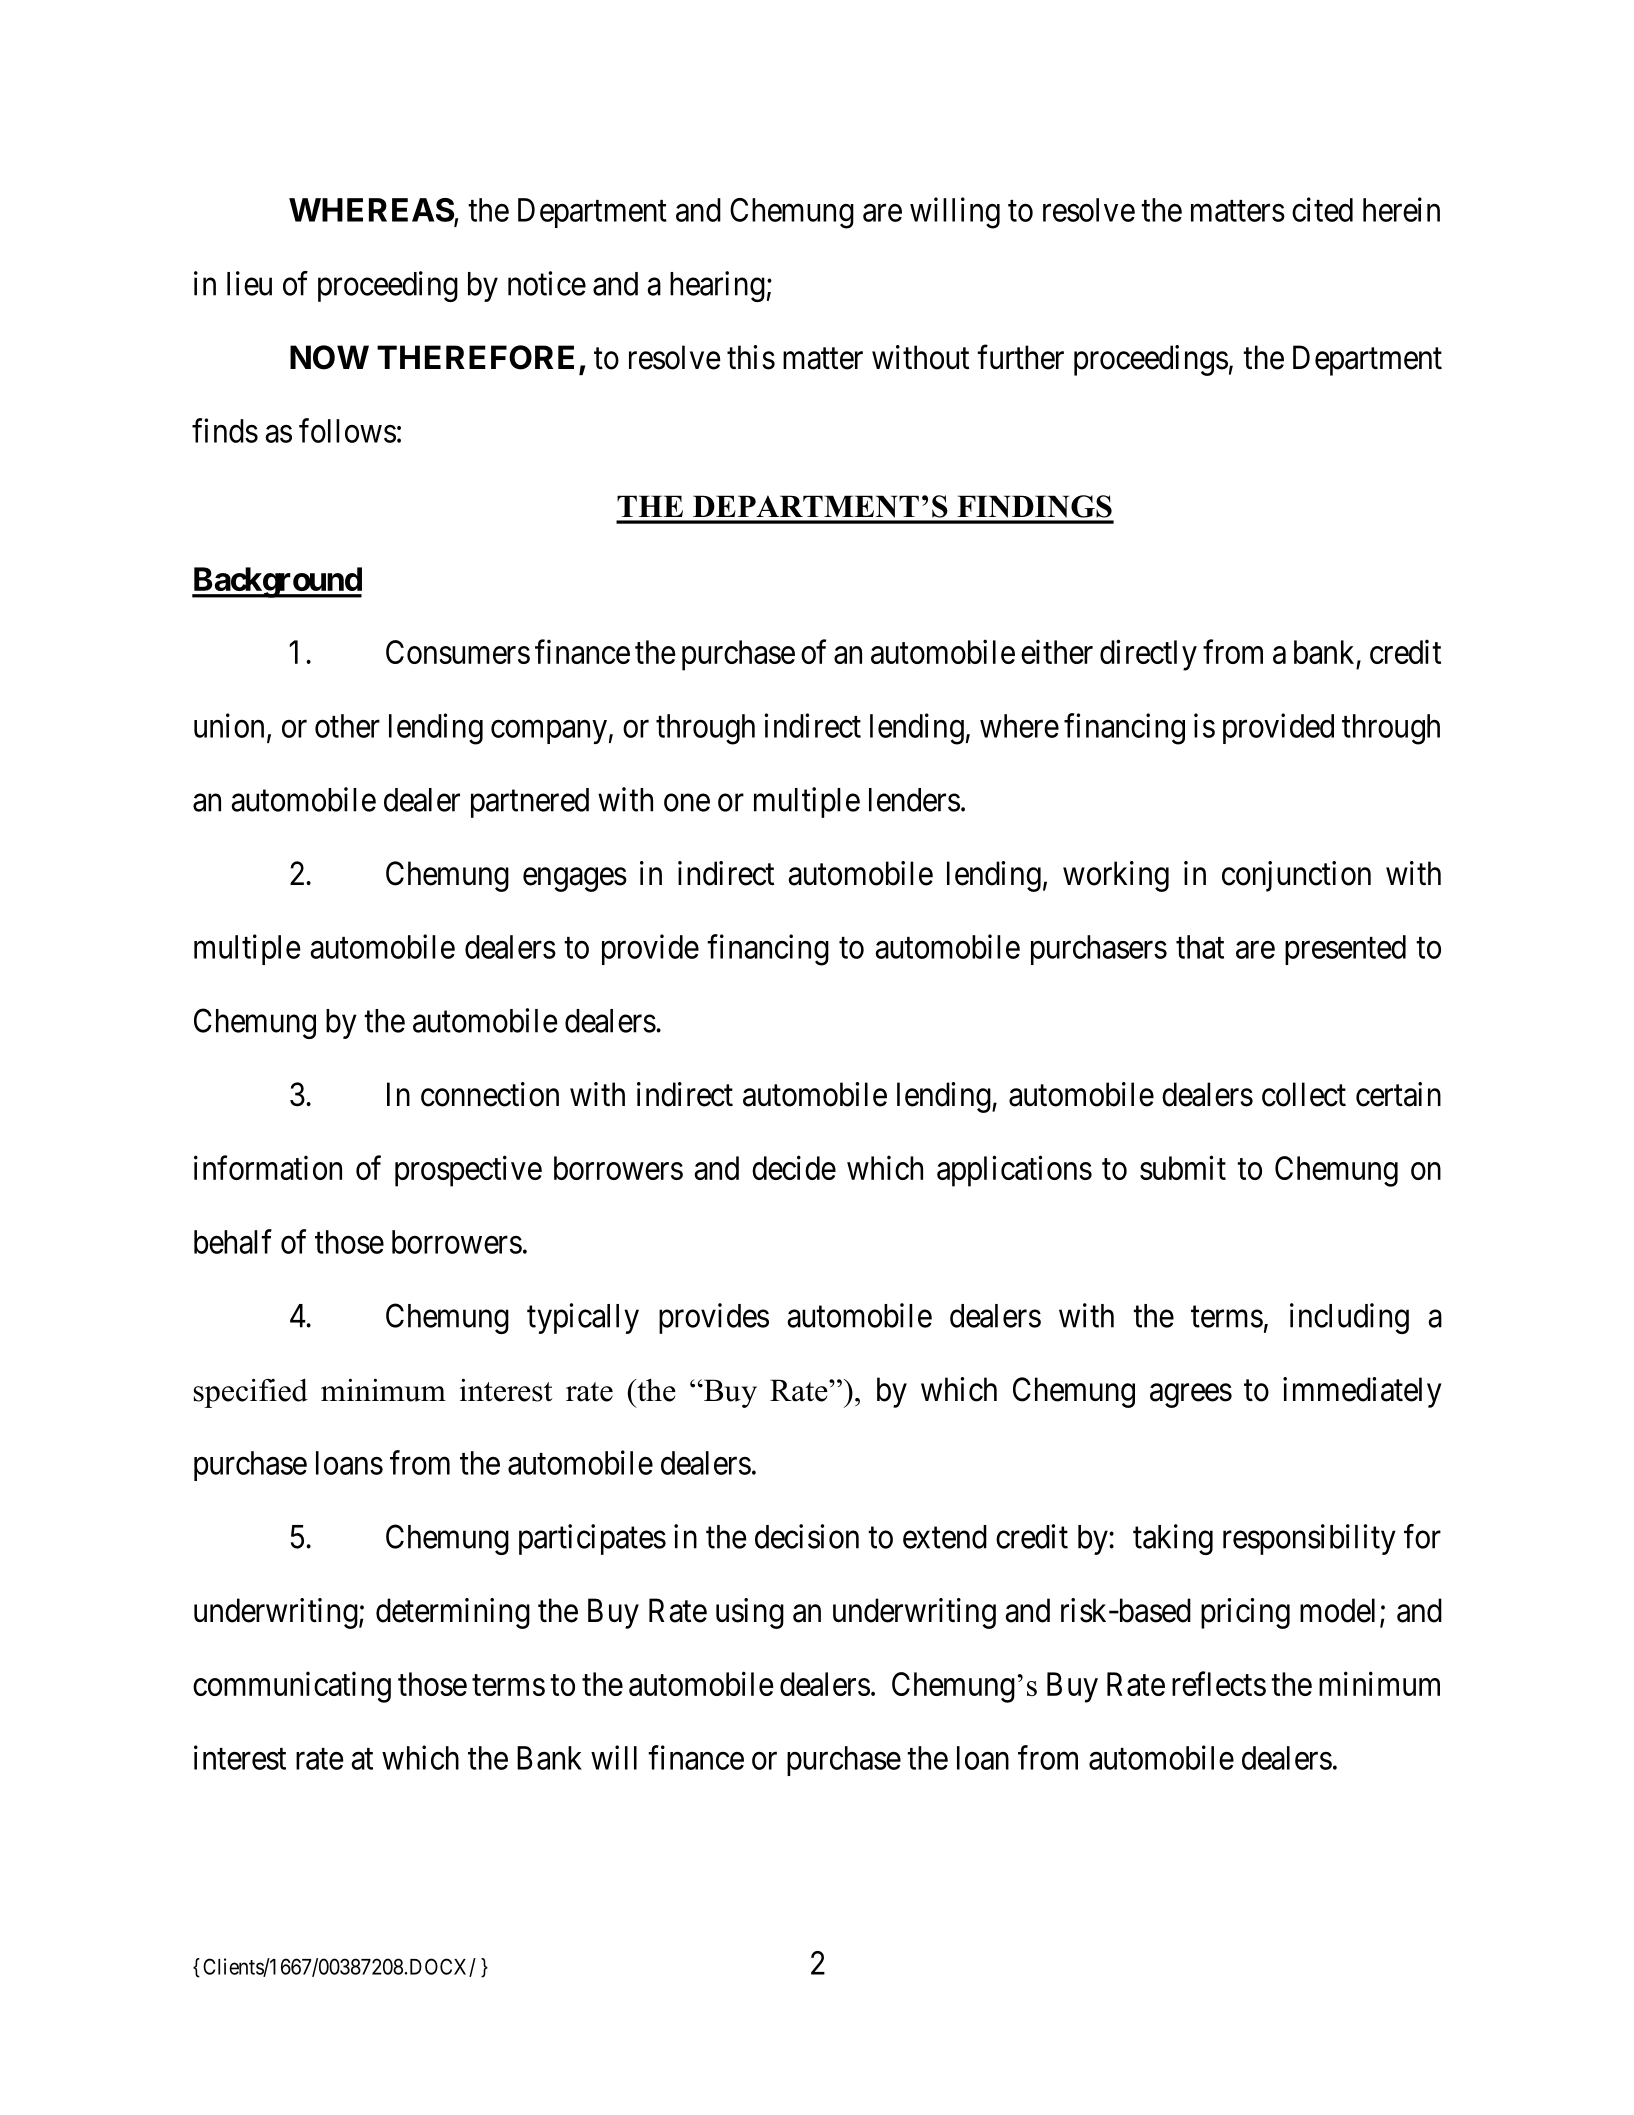 The width and height of the screenshot is (1634, 2115). I want to click on submit, so click(1183, 1167).
